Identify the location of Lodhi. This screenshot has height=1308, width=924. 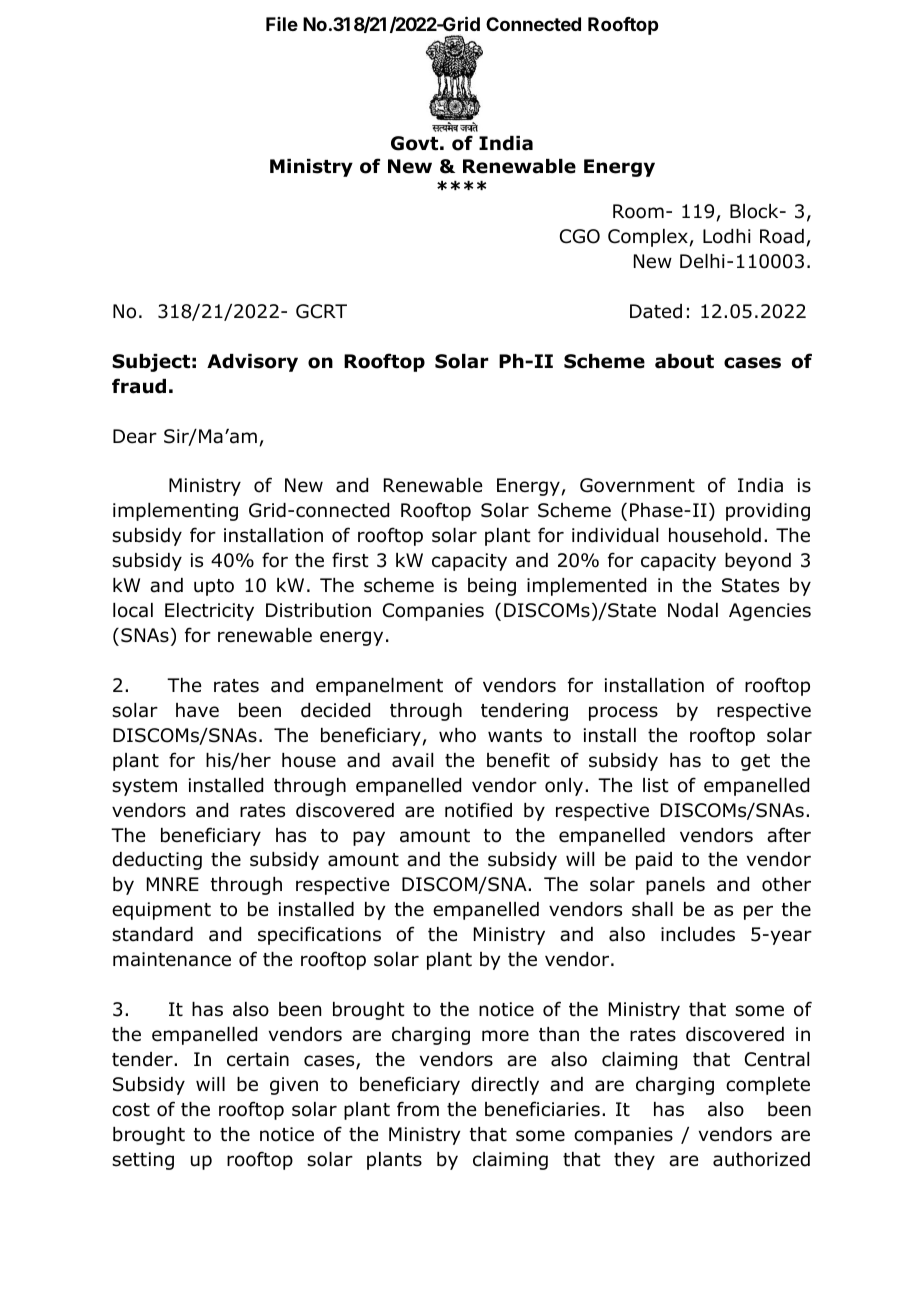
(727, 236).
